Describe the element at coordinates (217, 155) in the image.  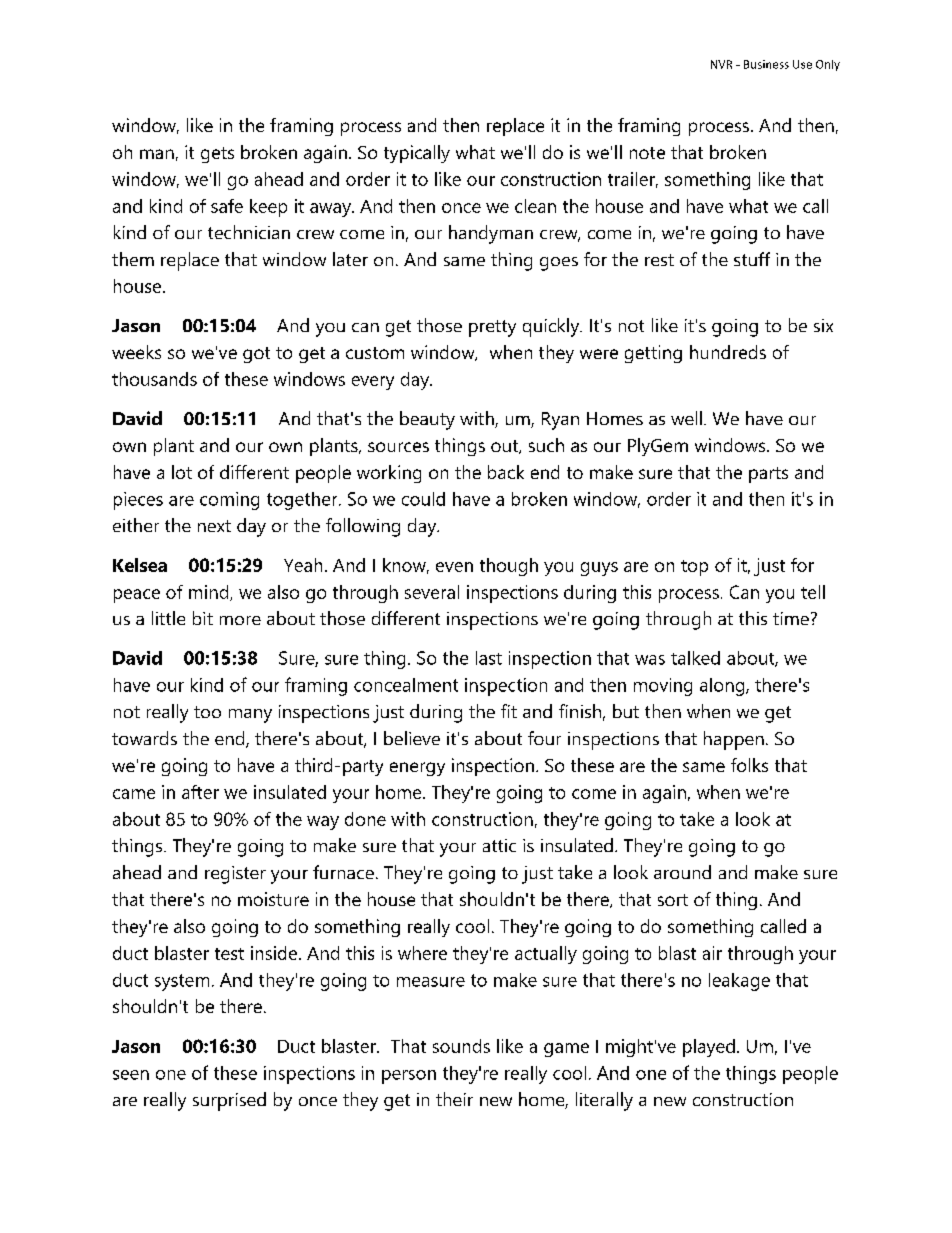
I see `gets` at that location.
